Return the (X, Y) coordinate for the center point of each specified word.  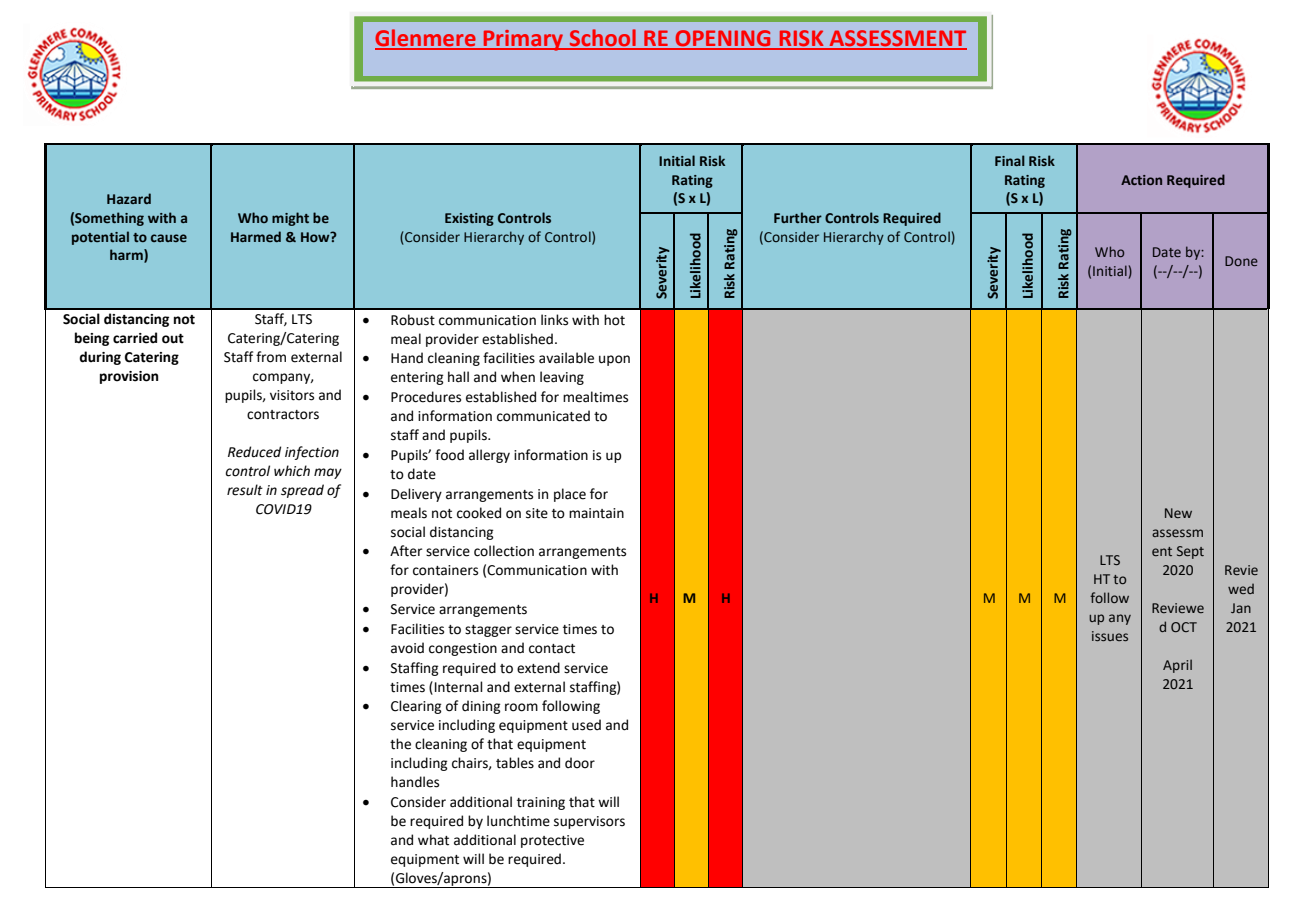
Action (1141, 180)
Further (798, 217)
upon (614, 360)
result (245, 490)
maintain (596, 513)
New (1178, 513)
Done (1241, 261)
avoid (407, 648)
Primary (523, 40)
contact (552, 649)
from (271, 357)
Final (1010, 160)
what (433, 840)
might (290, 219)
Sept (1190, 552)
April (1177, 666)
